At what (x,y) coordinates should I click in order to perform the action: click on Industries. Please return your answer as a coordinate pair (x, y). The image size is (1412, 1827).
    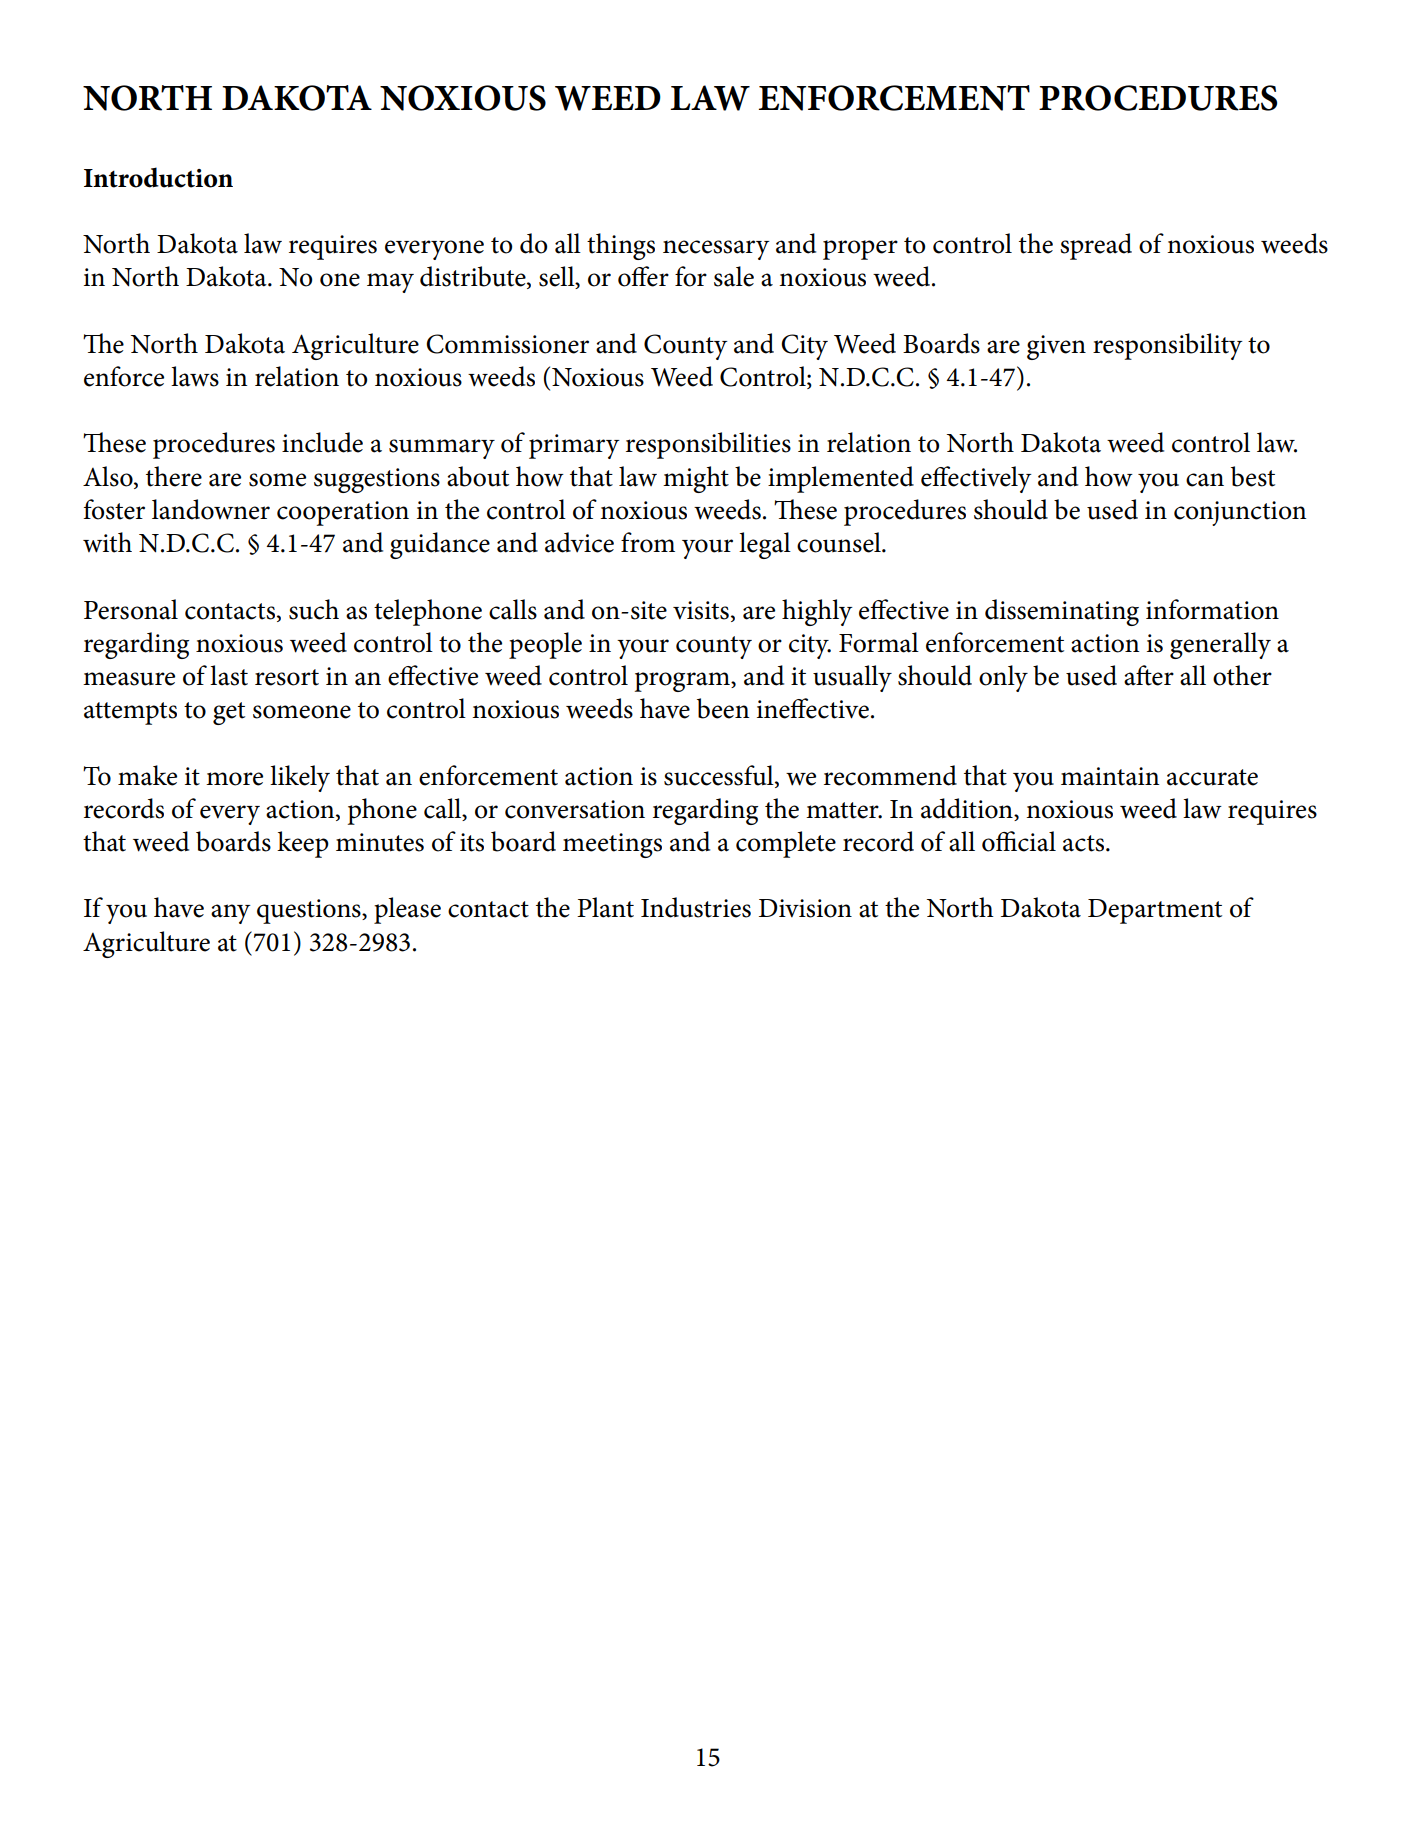
    Looking at the image, I should click on (696, 907).
